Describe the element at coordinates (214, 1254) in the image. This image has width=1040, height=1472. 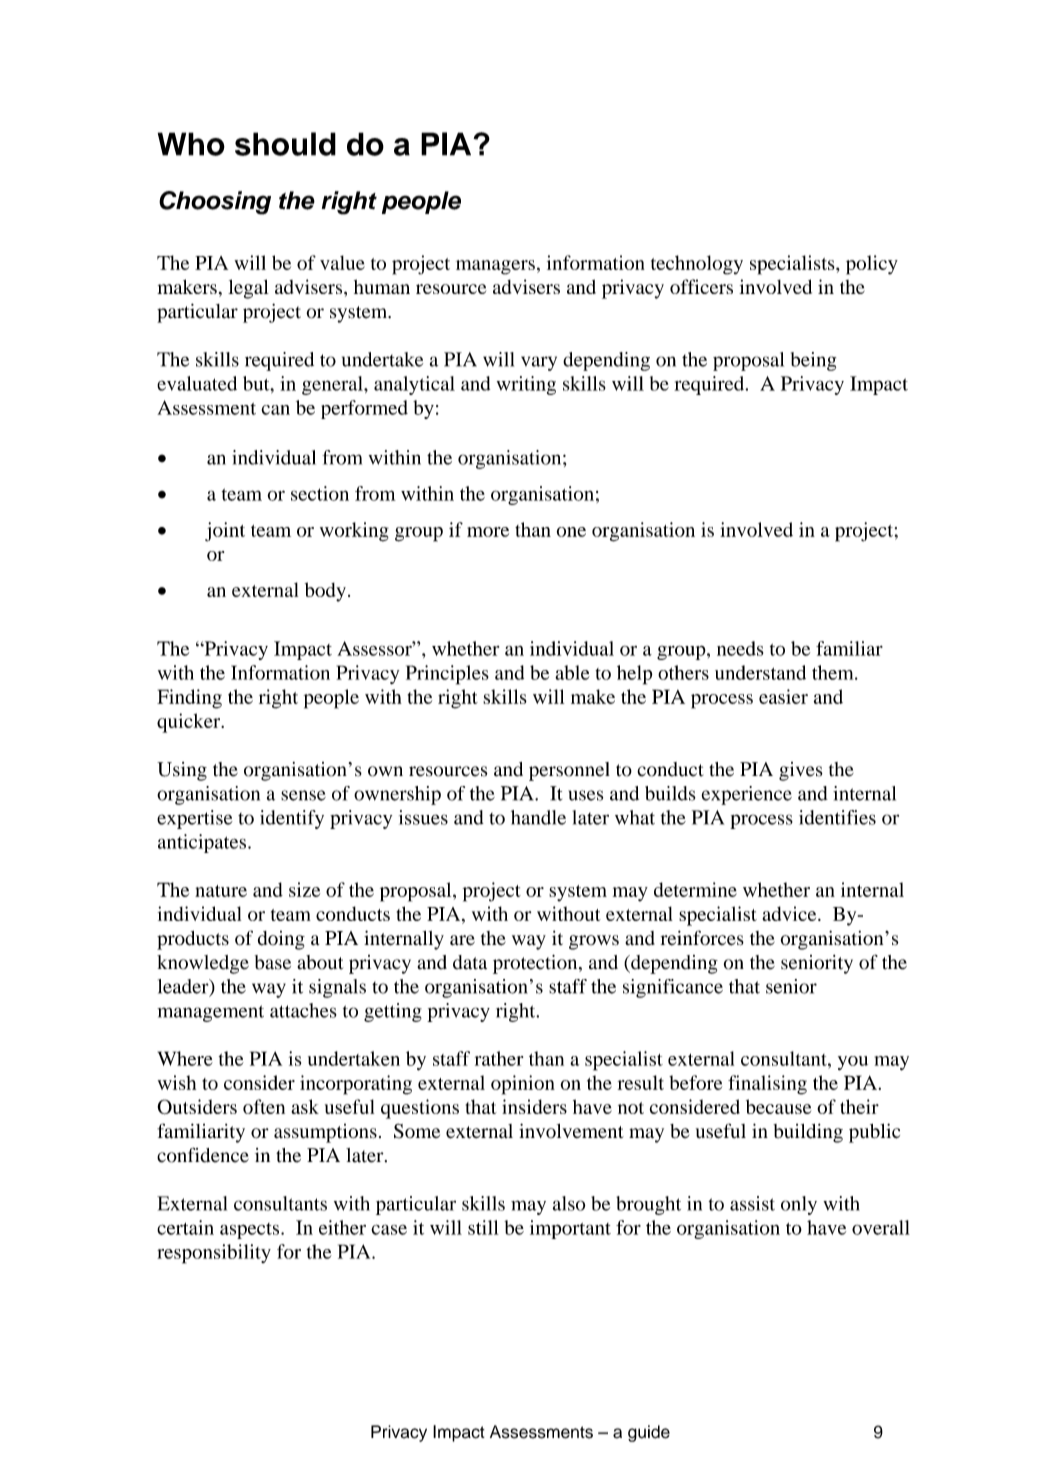
I see `responsibility` at that location.
